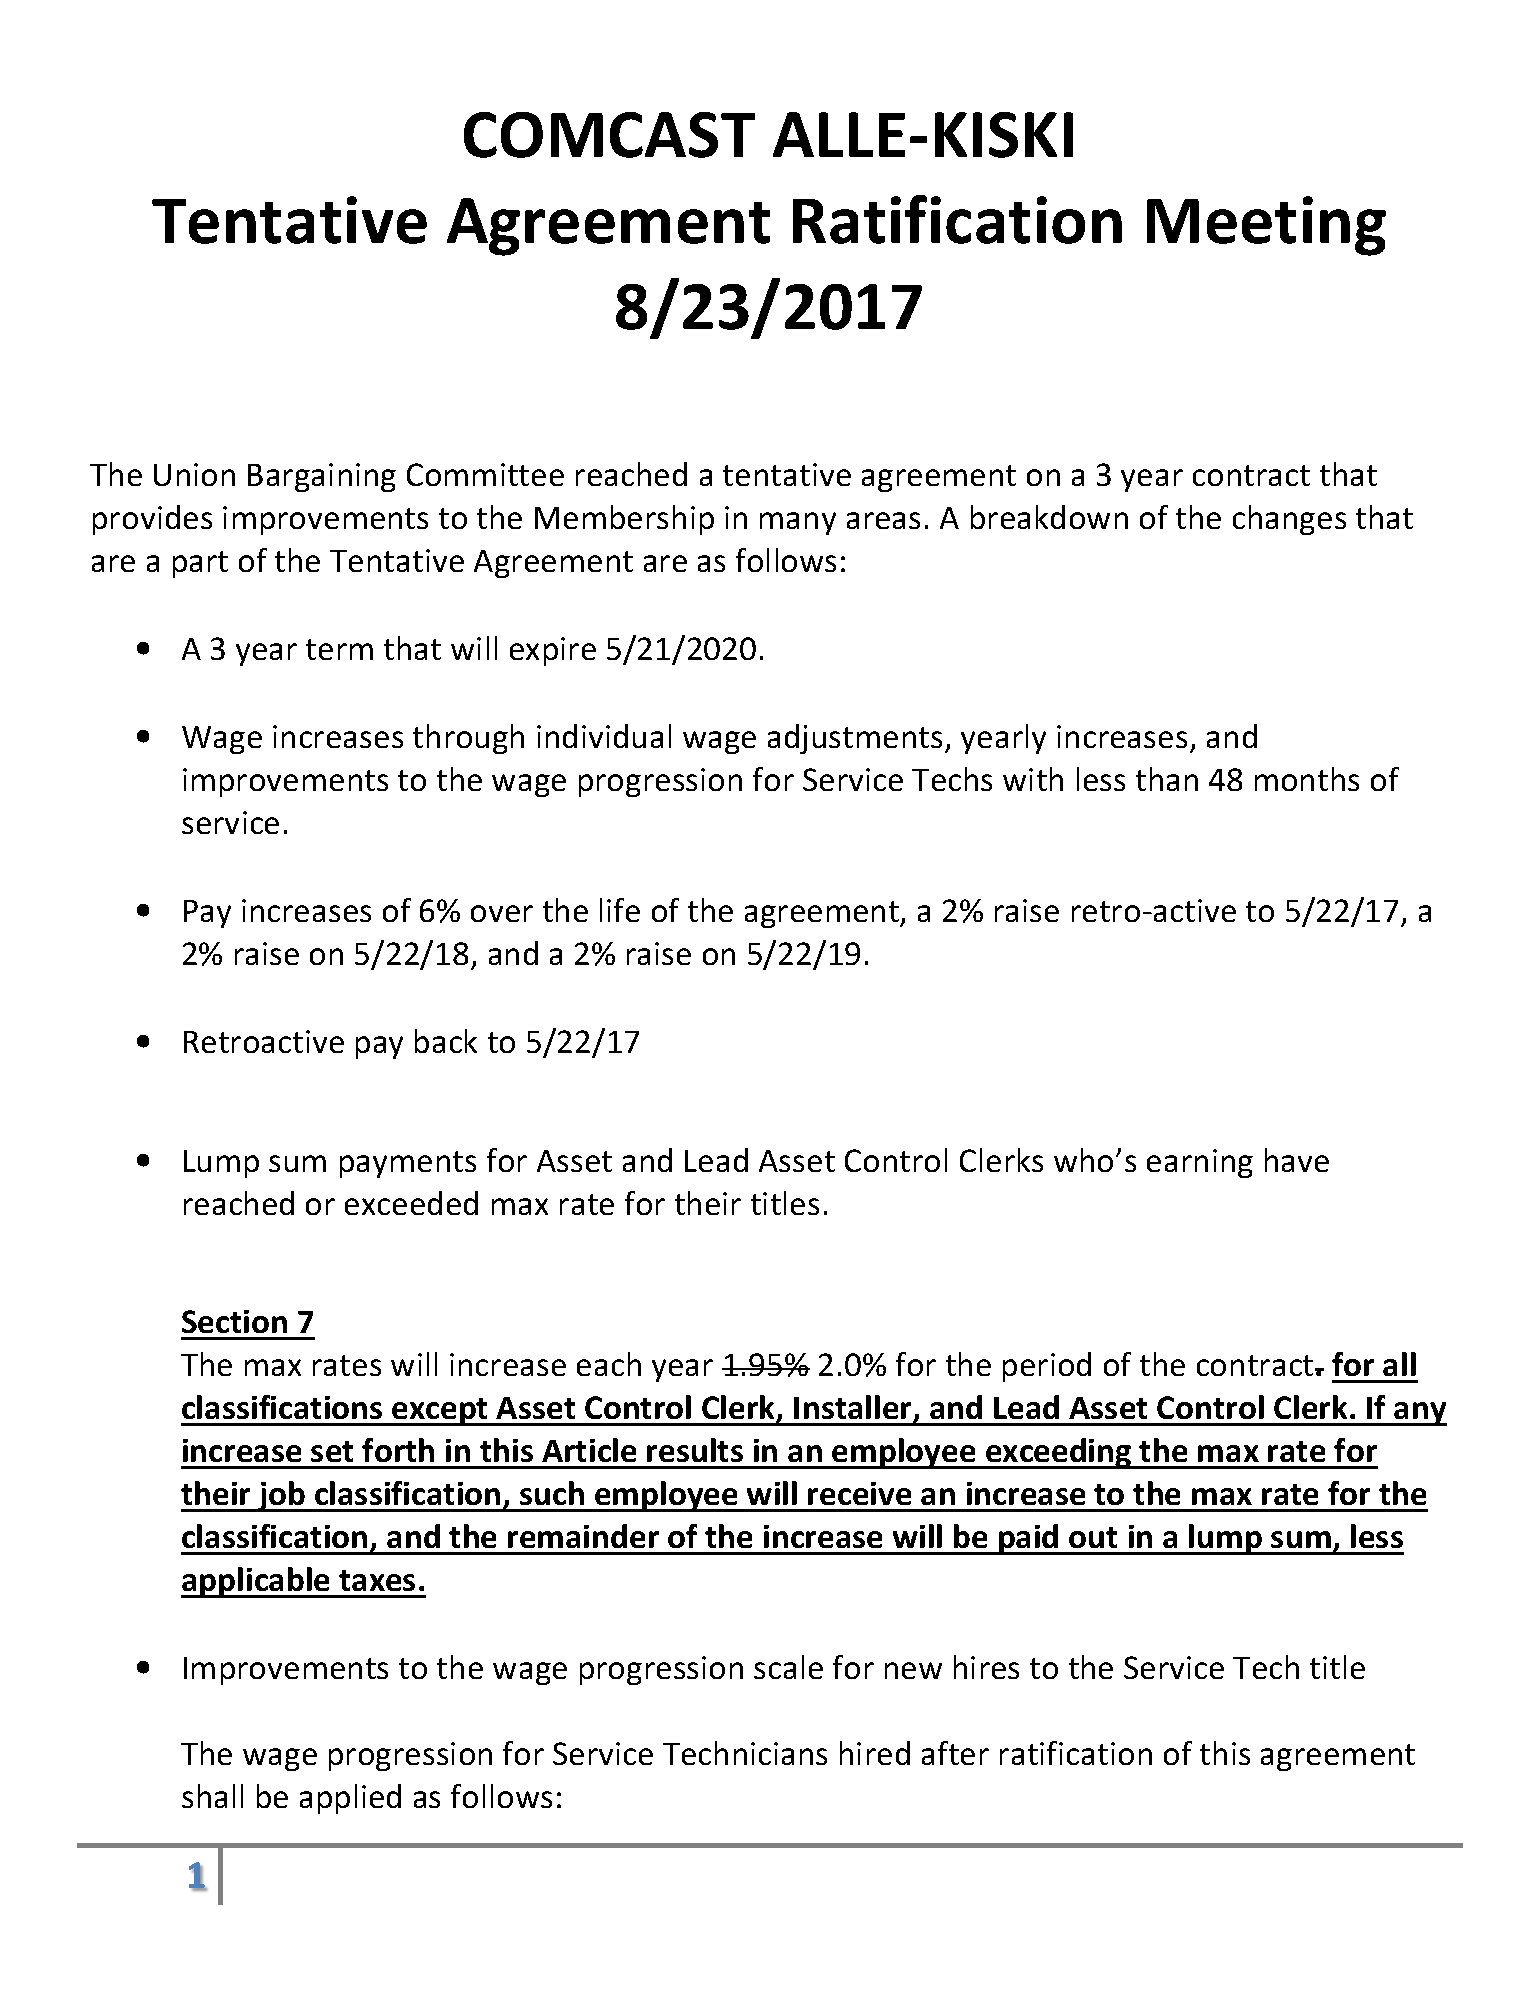 The width and height of the image is (1540, 1993). Describe the element at coordinates (1047, 1367) in the image. I see `period` at that location.
